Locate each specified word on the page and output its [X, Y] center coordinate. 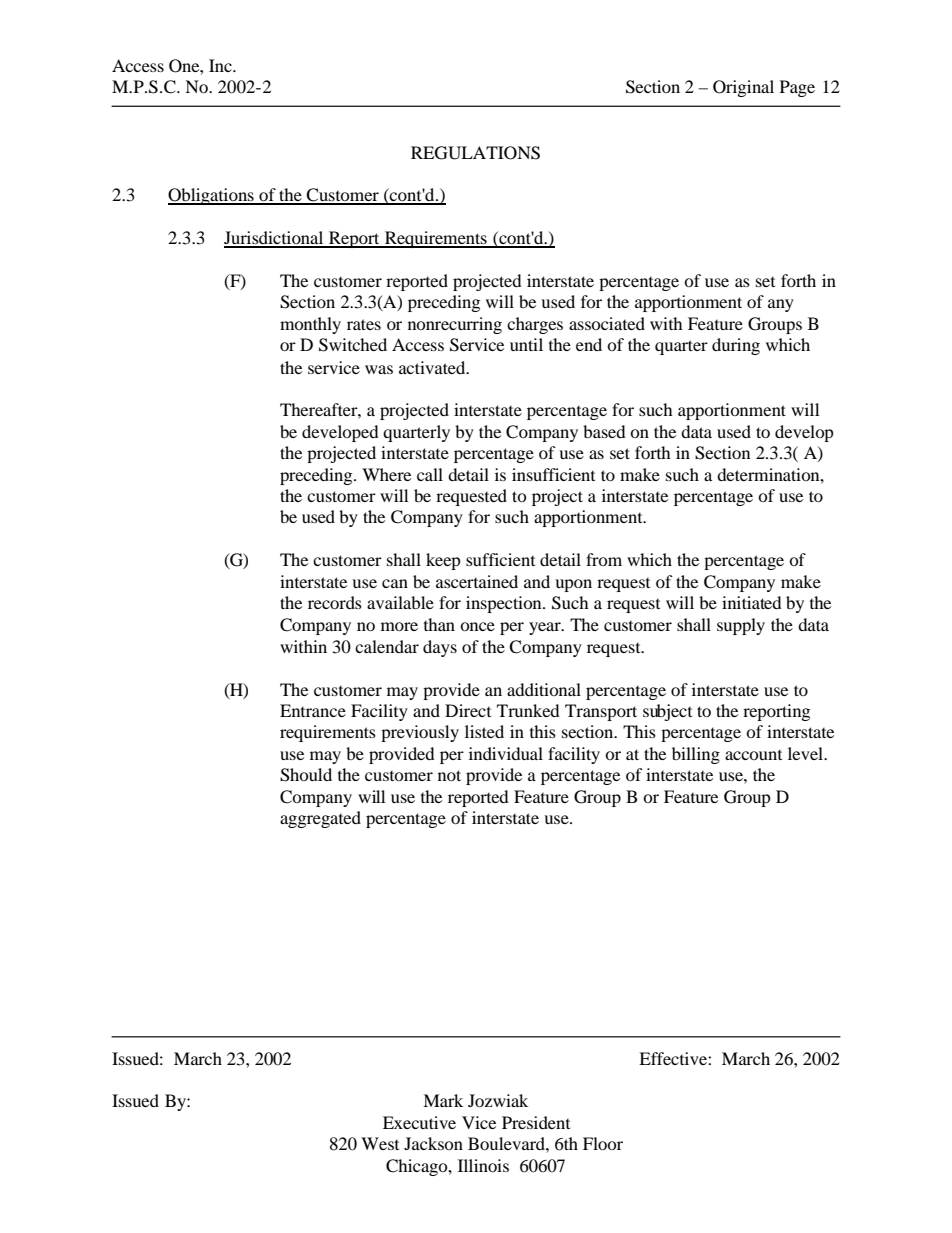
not [449, 775]
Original [743, 88]
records [335, 602]
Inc [221, 65]
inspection [505, 604]
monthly [310, 325]
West [380, 1143]
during [736, 346]
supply [741, 626]
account [753, 755]
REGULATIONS [475, 153]
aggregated [320, 819]
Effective [674, 1058]
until [526, 344]
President [536, 1122]
